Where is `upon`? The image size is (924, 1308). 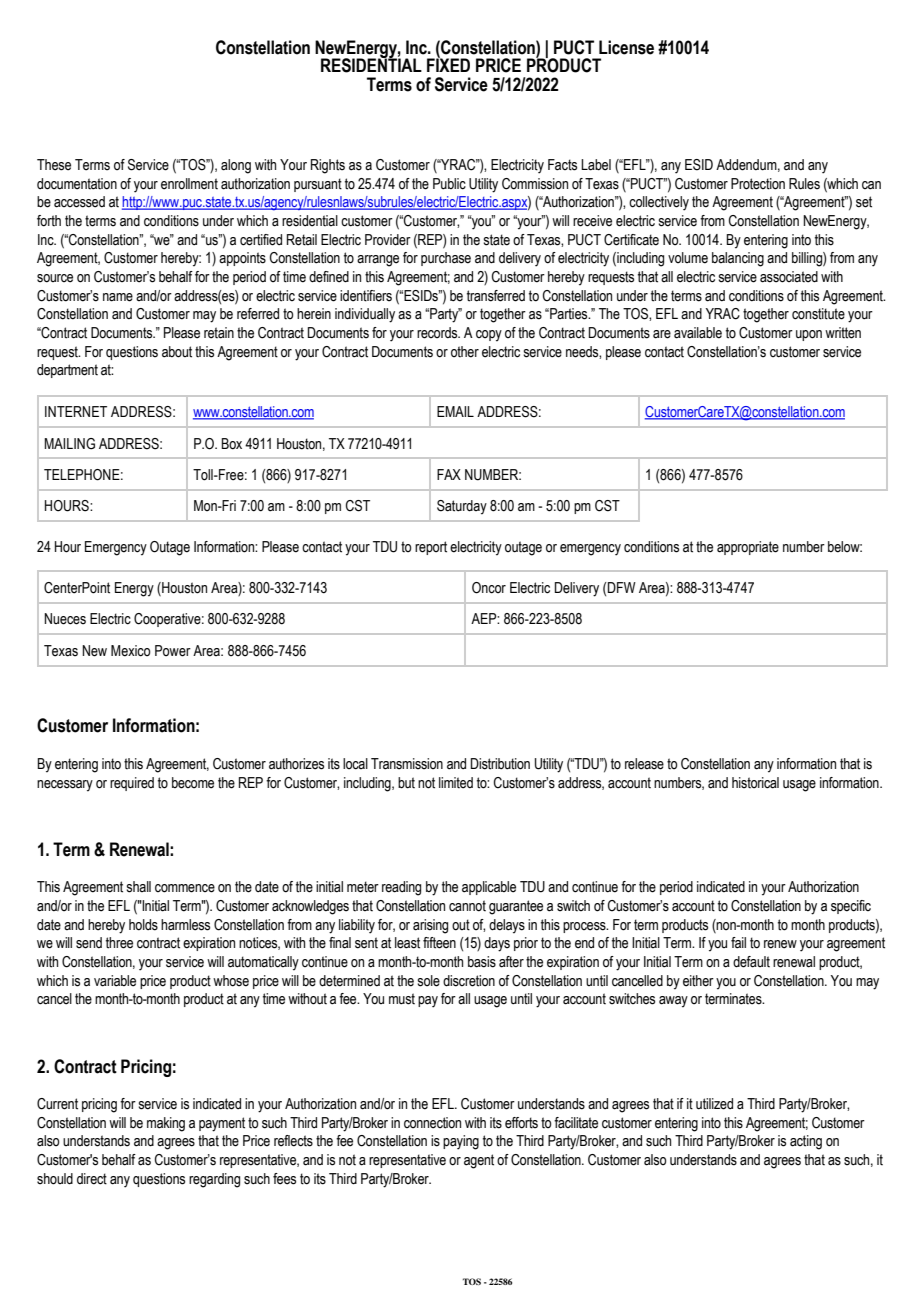
upon is located at coordinates (809, 335).
